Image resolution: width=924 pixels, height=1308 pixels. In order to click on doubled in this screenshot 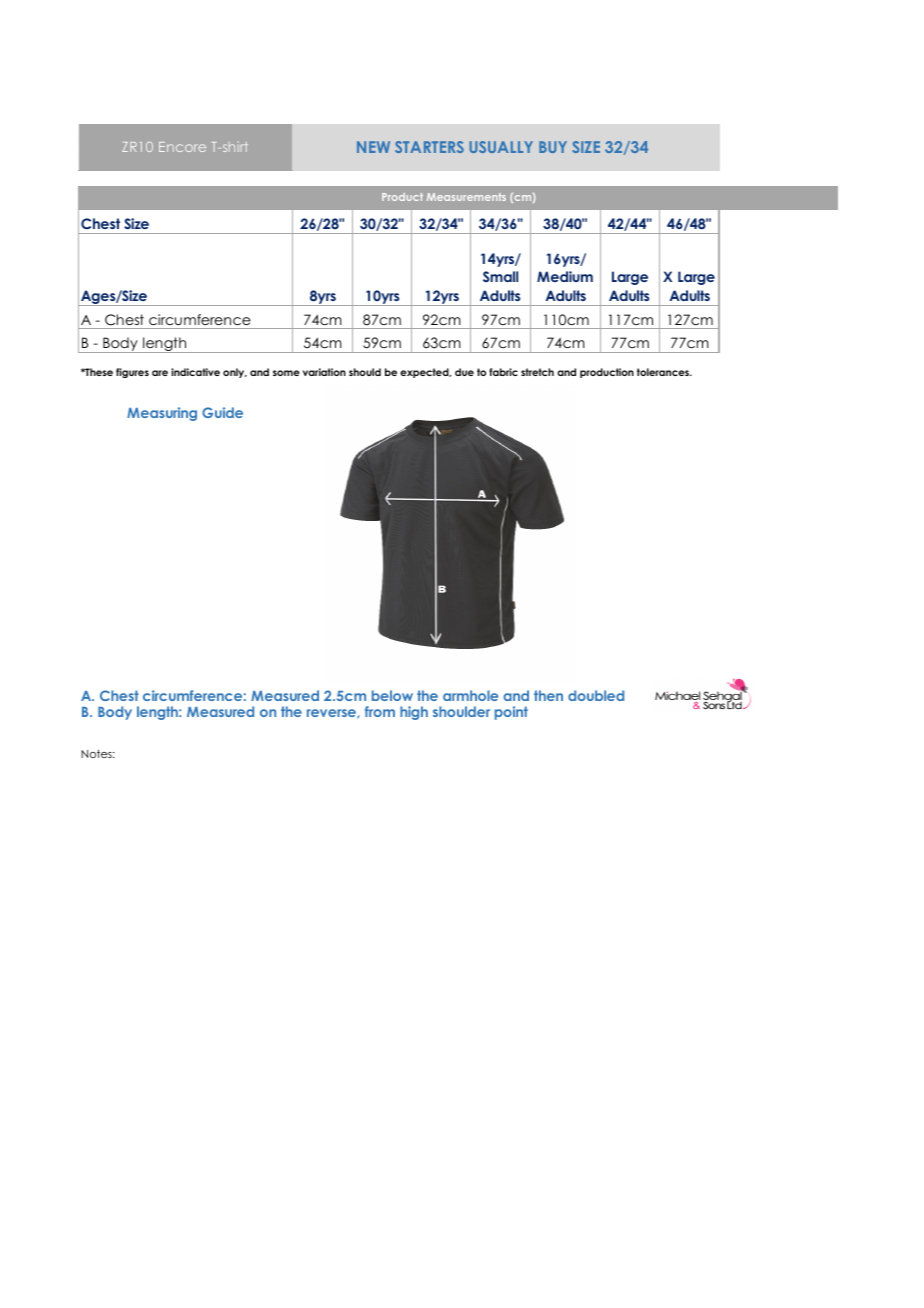, I will do `click(596, 695)`.
